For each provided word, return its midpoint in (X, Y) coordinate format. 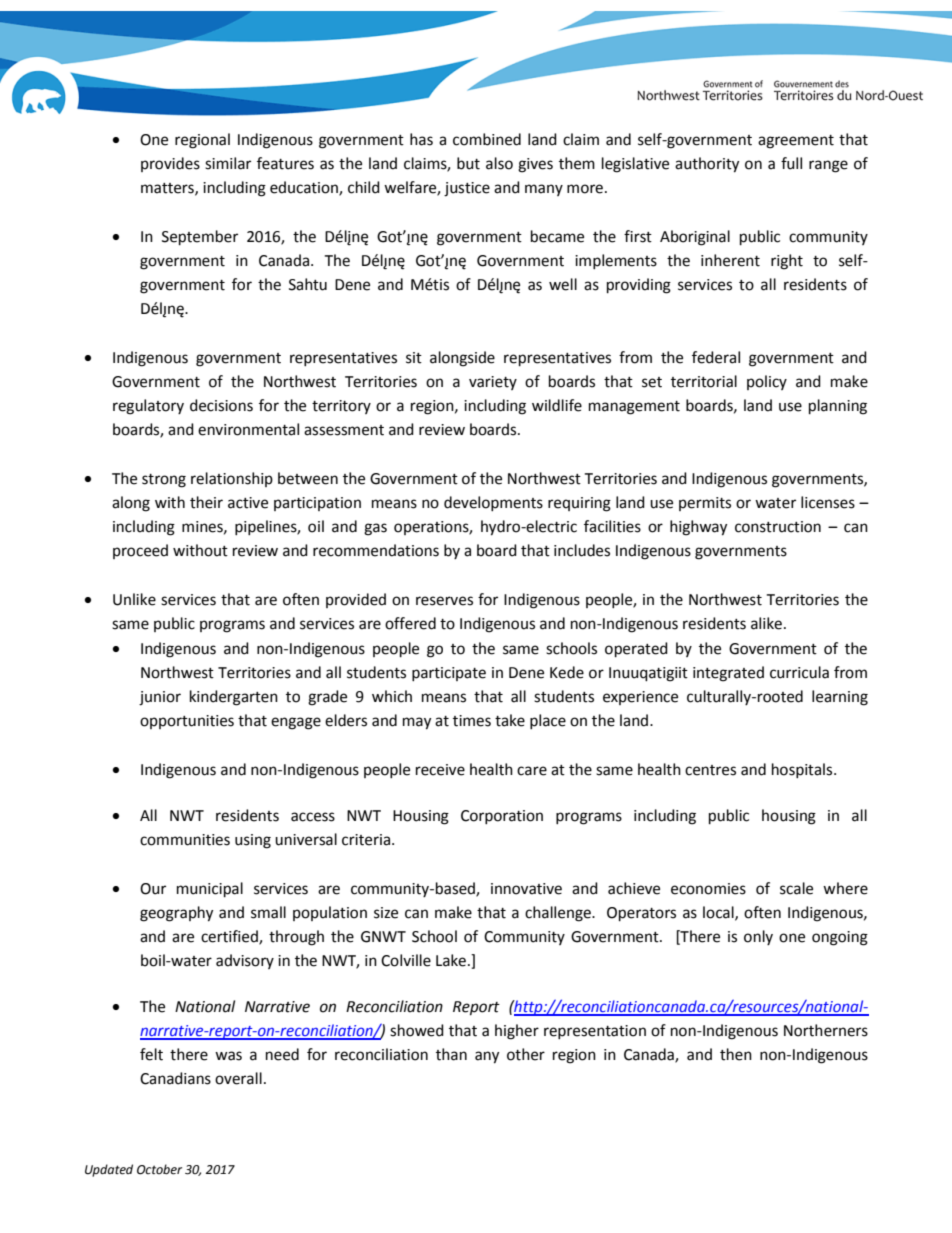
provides (170, 164)
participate (449, 674)
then (736, 1054)
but (468, 163)
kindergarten (234, 698)
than (451, 1054)
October (159, 1169)
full (791, 163)
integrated (728, 674)
